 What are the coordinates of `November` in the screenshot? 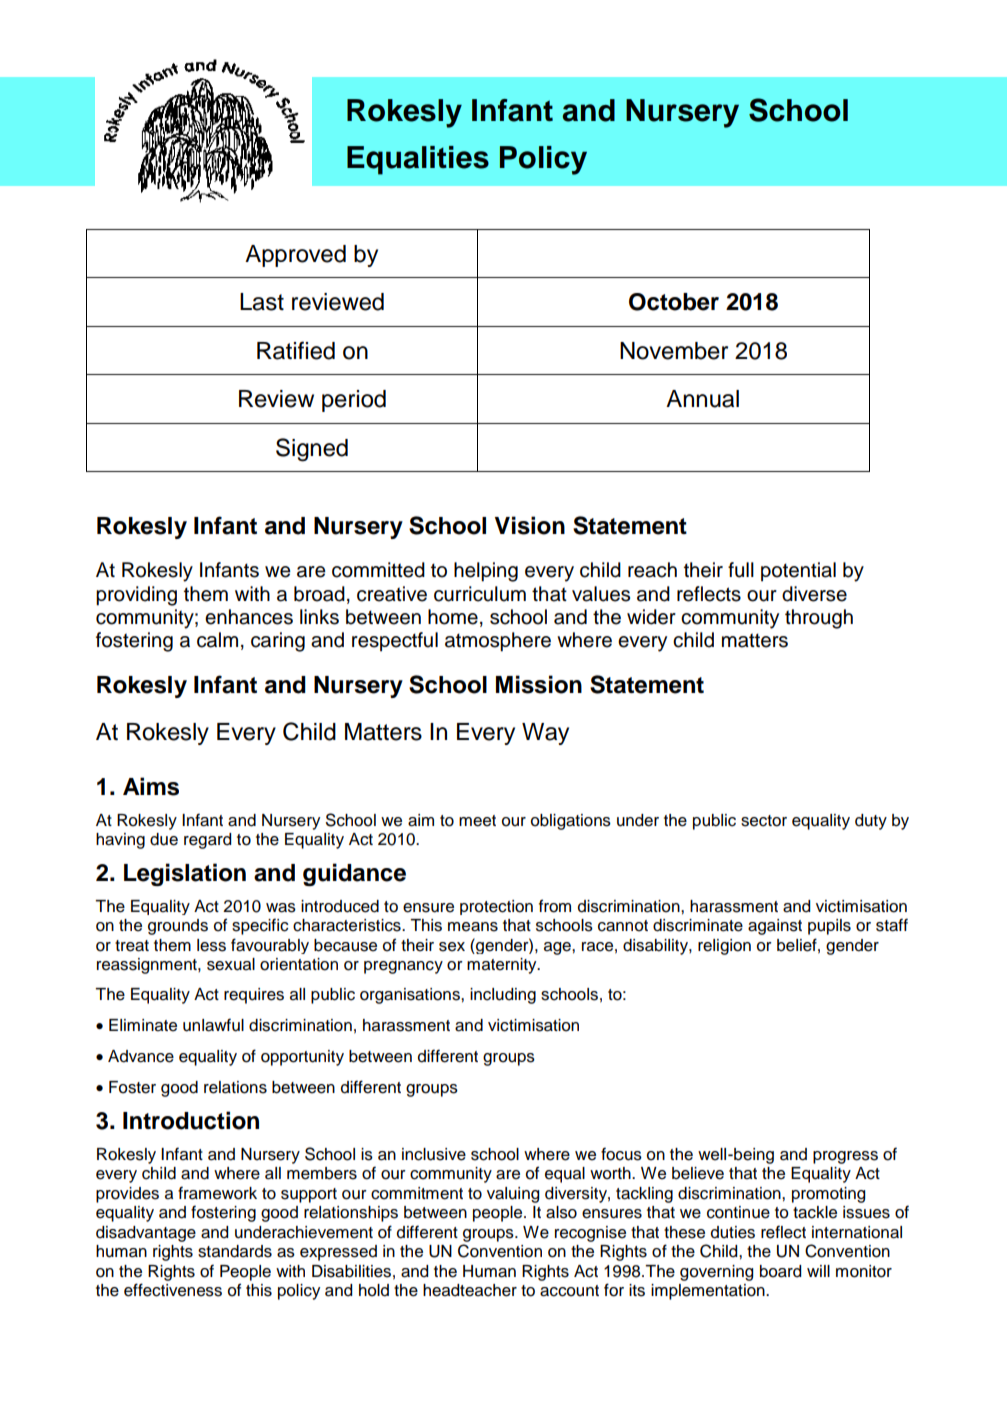 It's located at (674, 351).
